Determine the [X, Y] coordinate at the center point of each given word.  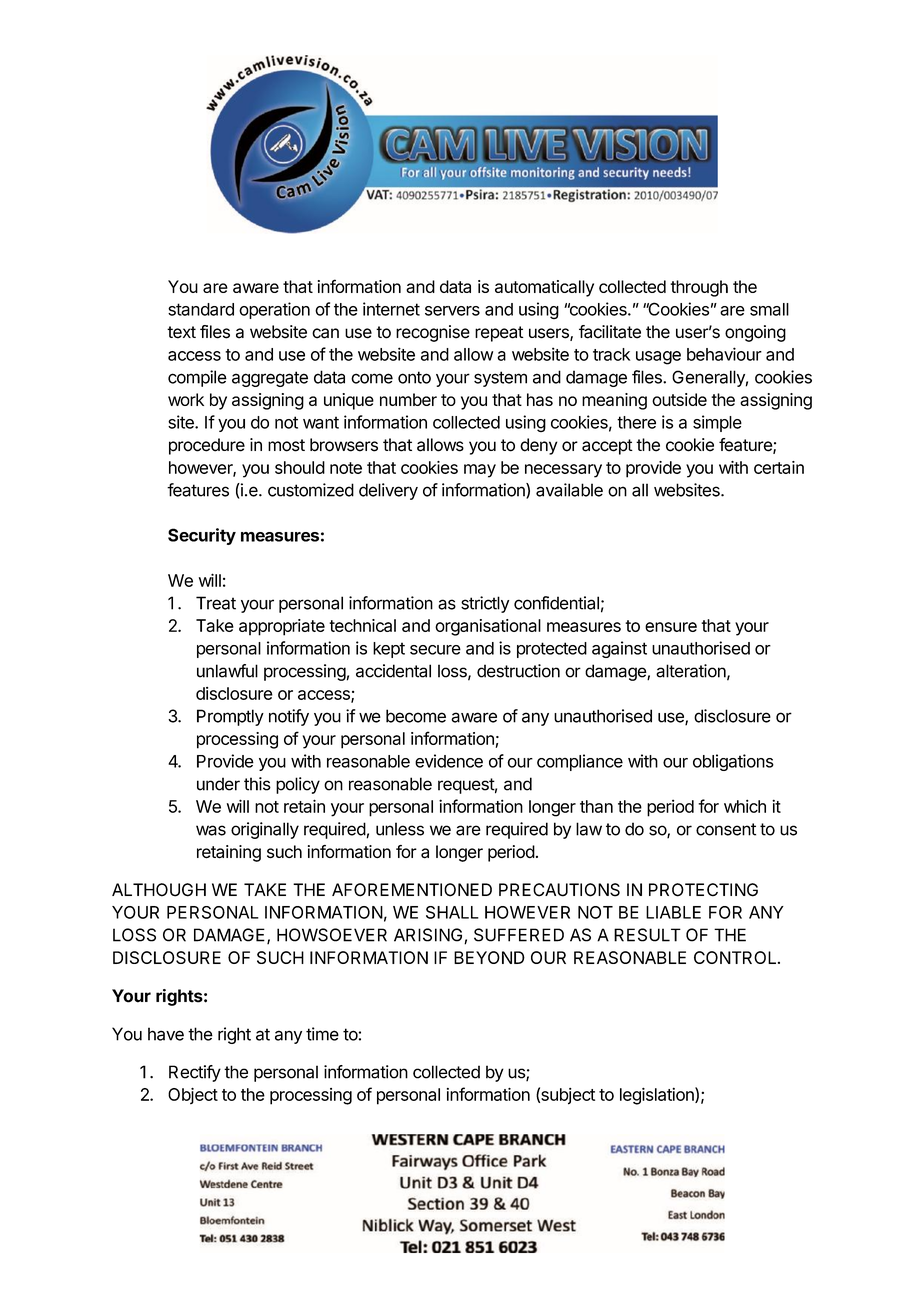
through [699, 288]
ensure [671, 627]
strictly [485, 604]
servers [452, 311]
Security [202, 536]
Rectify [195, 1073]
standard [201, 309]
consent [726, 829]
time [322, 1034]
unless [400, 829]
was [211, 830]
